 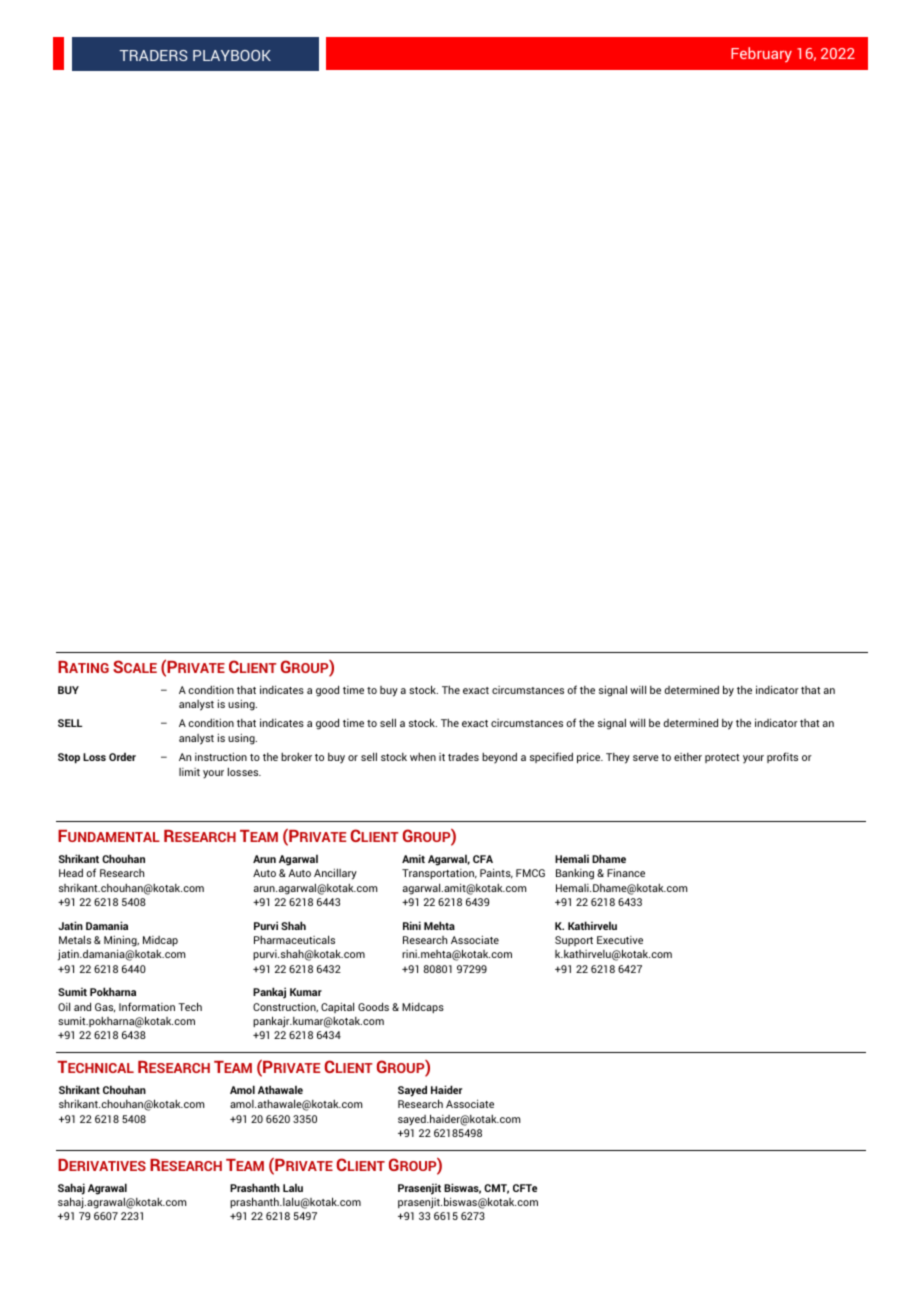 What do you see at coordinates (423, 757) in the image?
I see `when` at bounding box center [423, 757].
